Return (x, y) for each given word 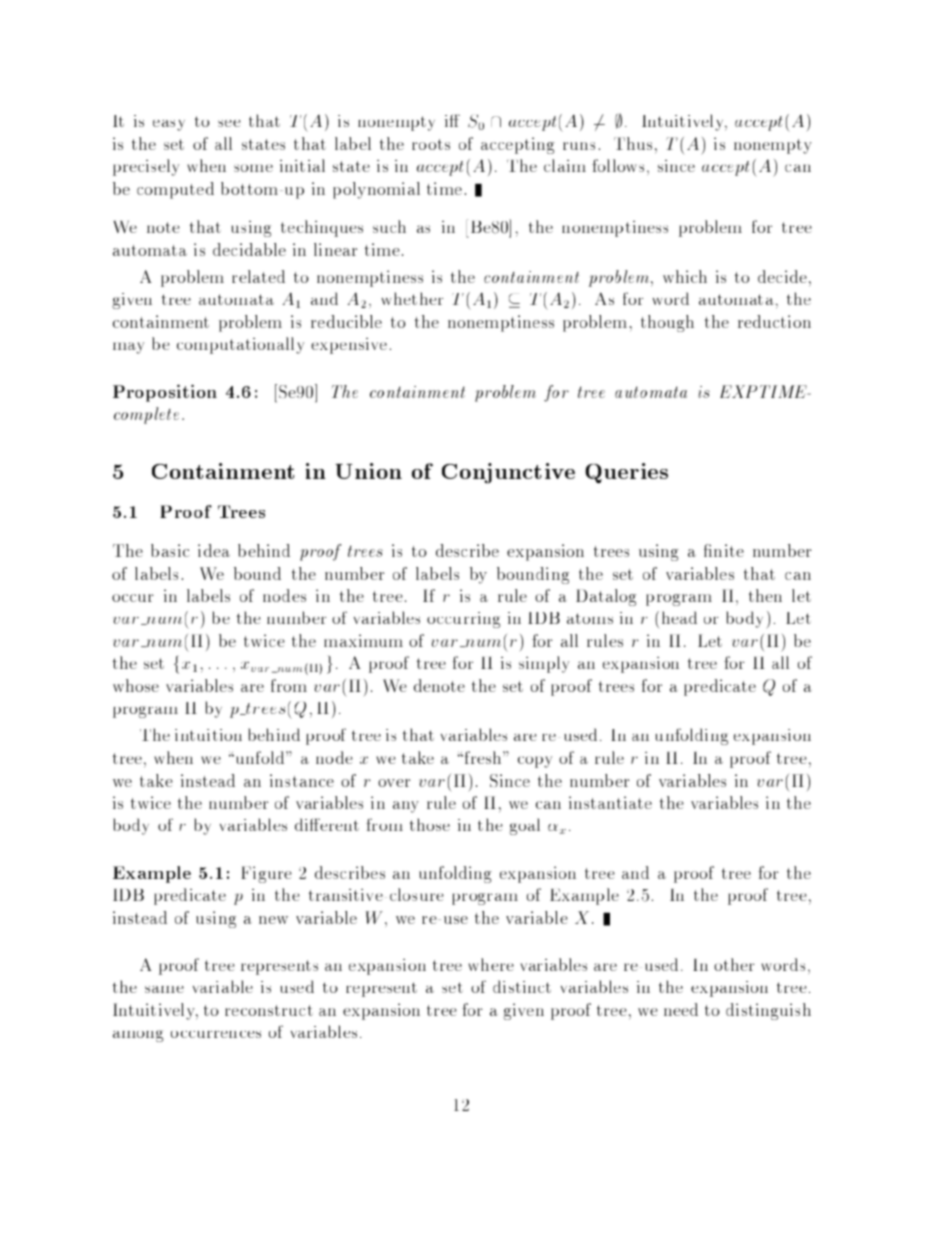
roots (431, 144)
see (229, 123)
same (164, 989)
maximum (363, 640)
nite (729, 550)
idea (214, 550)
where (491, 964)
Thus (633, 143)
